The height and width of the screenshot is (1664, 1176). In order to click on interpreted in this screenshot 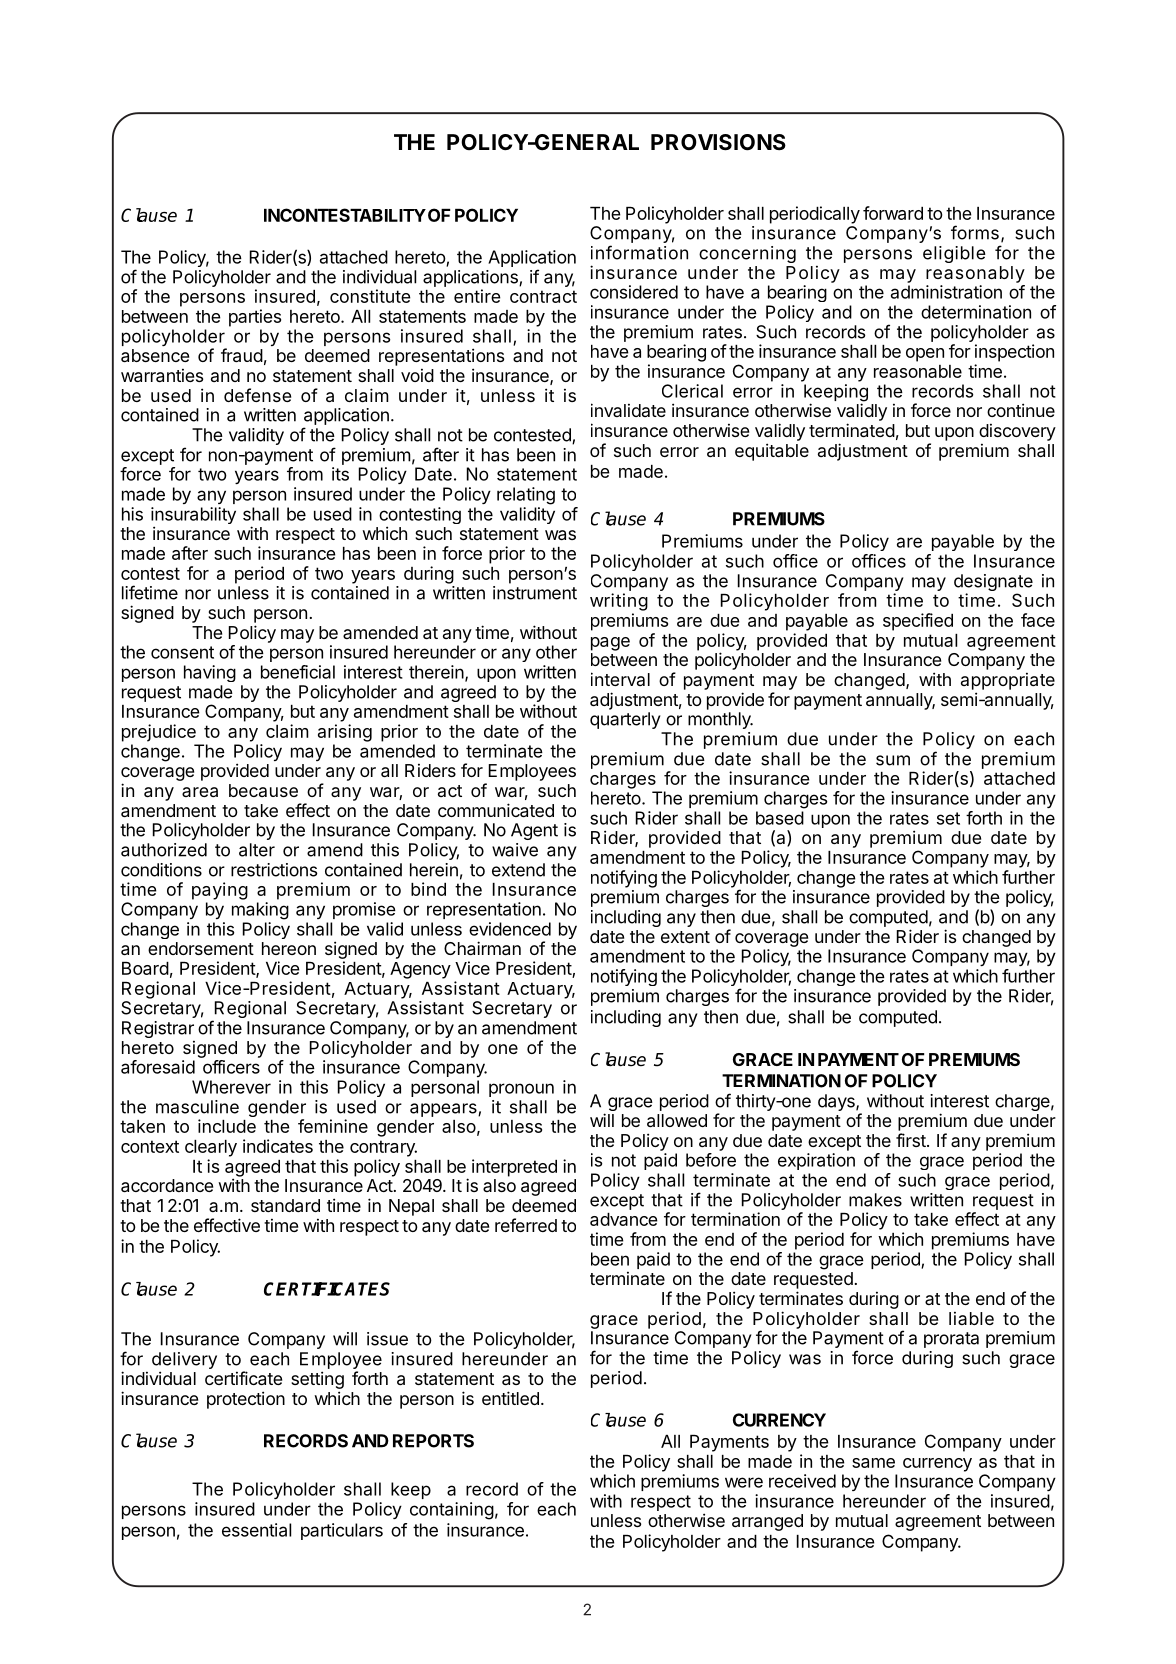, I will do `click(514, 1168)`.
